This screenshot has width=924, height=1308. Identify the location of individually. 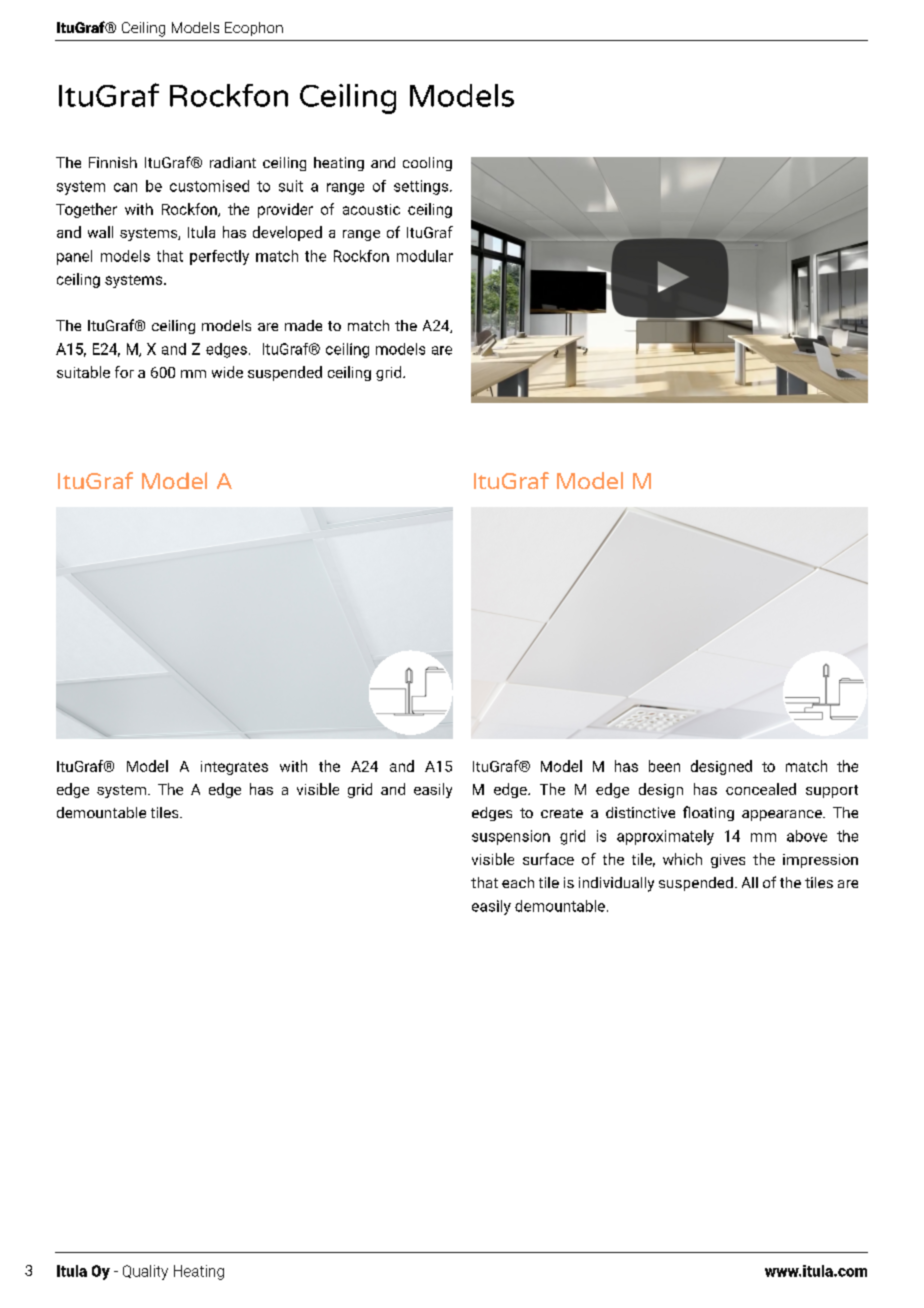
(616, 884).
